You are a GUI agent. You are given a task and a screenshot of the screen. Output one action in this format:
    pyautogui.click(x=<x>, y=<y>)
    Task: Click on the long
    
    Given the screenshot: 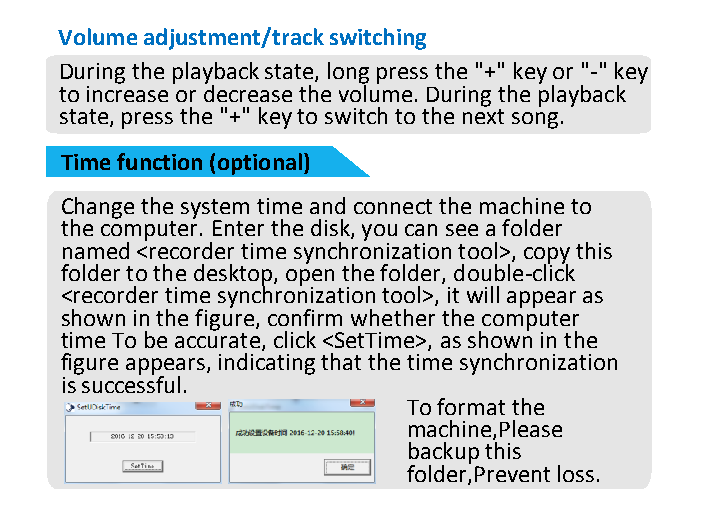 What is the action you would take?
    pyautogui.click(x=348, y=74)
